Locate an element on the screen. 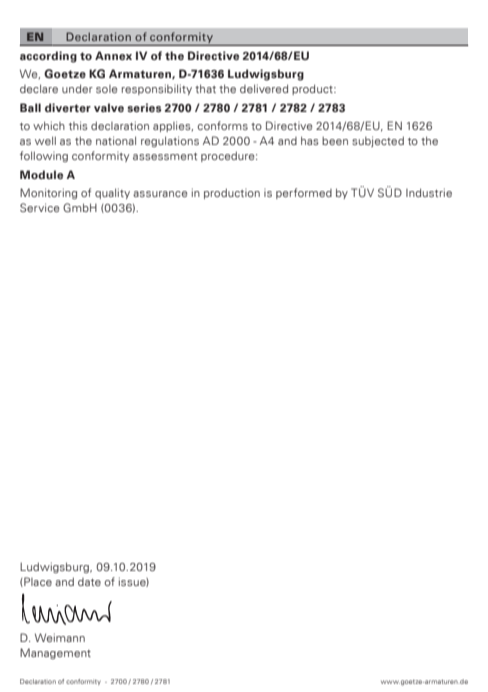 This screenshot has height=692, width=488. been is located at coordinates (335, 141).
